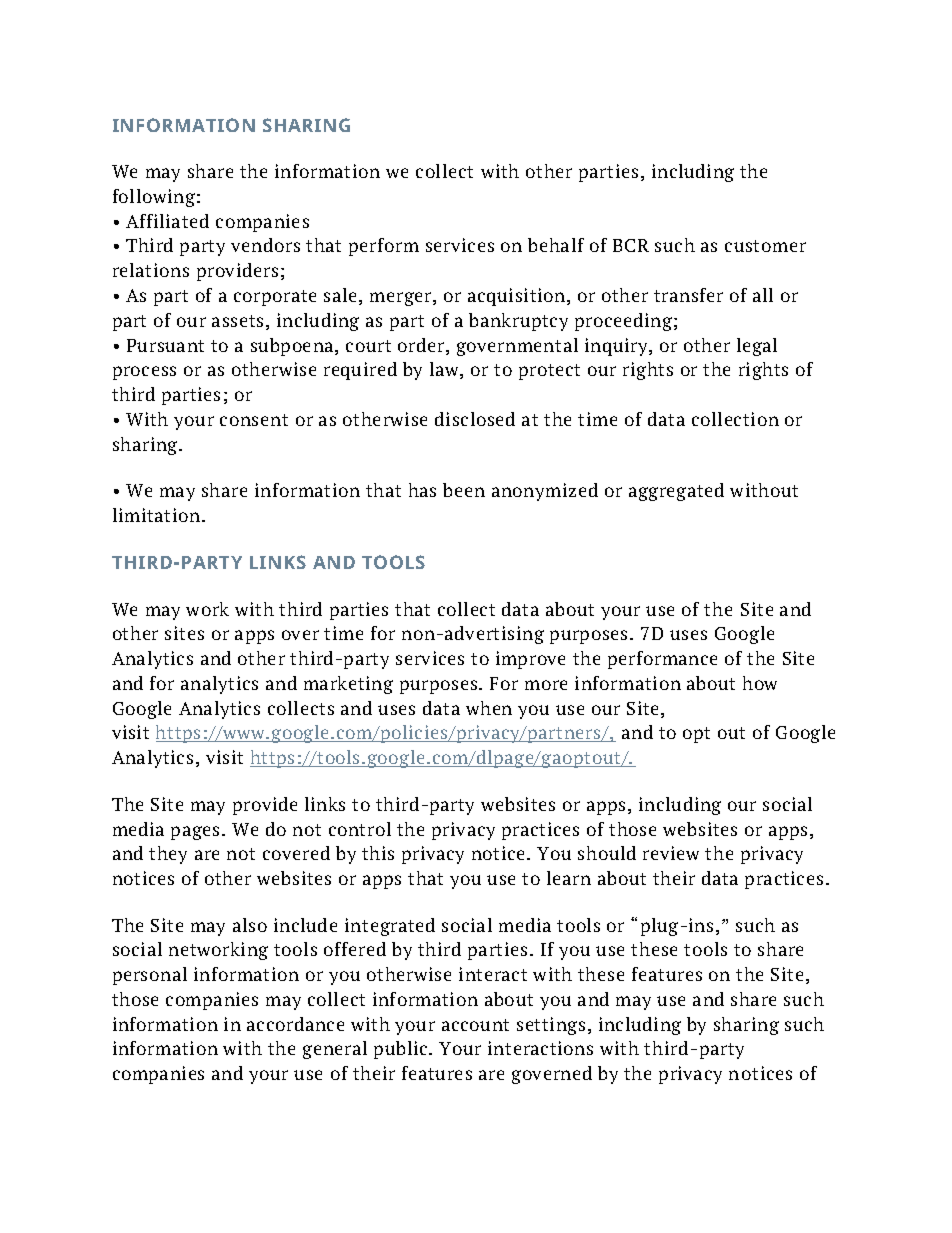 The height and width of the page is (1233, 952). What do you see at coordinates (760, 683) in the page?
I see `how` at bounding box center [760, 683].
